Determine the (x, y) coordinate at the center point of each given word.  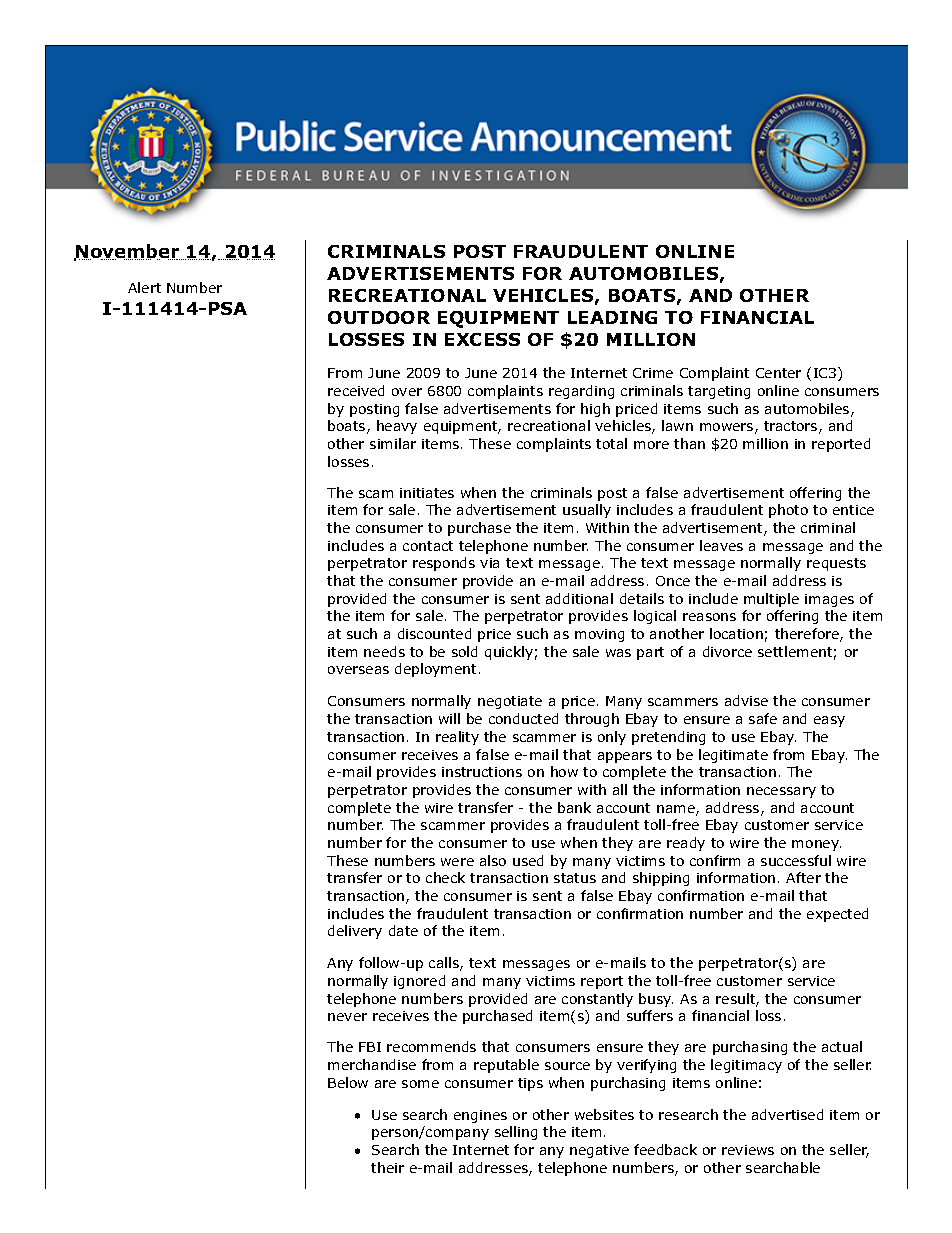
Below (348, 1082)
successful (796, 860)
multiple (771, 600)
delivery (355, 932)
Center (778, 373)
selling (516, 1133)
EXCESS (482, 339)
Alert (144, 287)
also (493, 860)
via (489, 563)
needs (384, 651)
